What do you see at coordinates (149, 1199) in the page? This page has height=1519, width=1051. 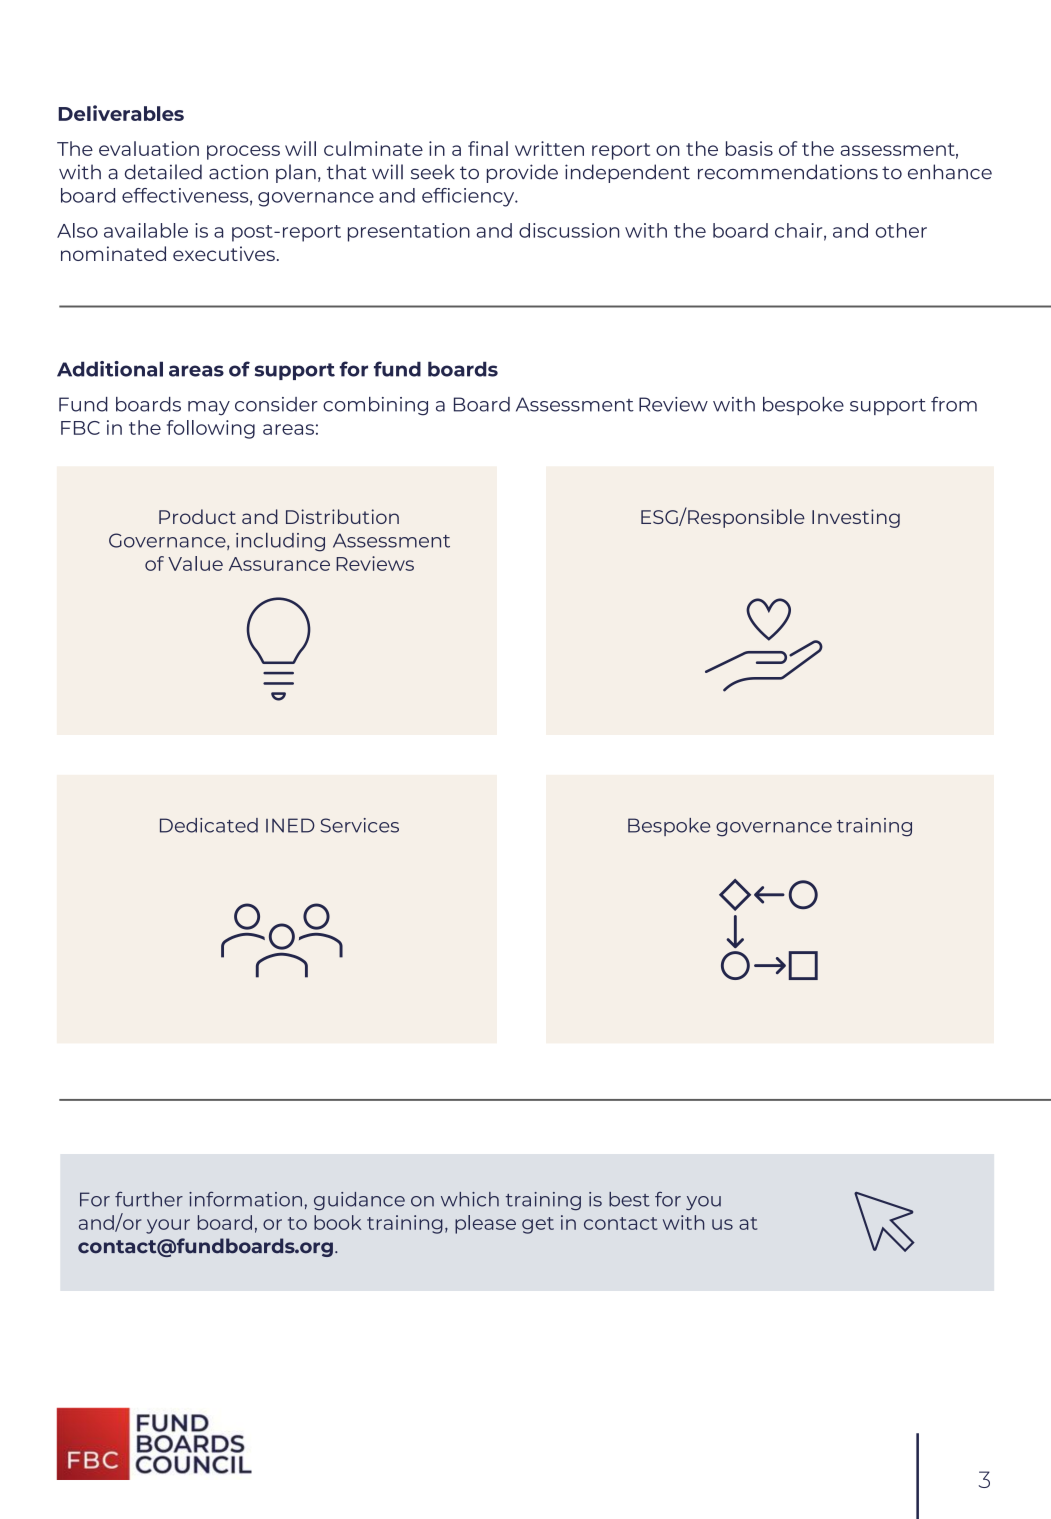 I see `further` at bounding box center [149, 1199].
